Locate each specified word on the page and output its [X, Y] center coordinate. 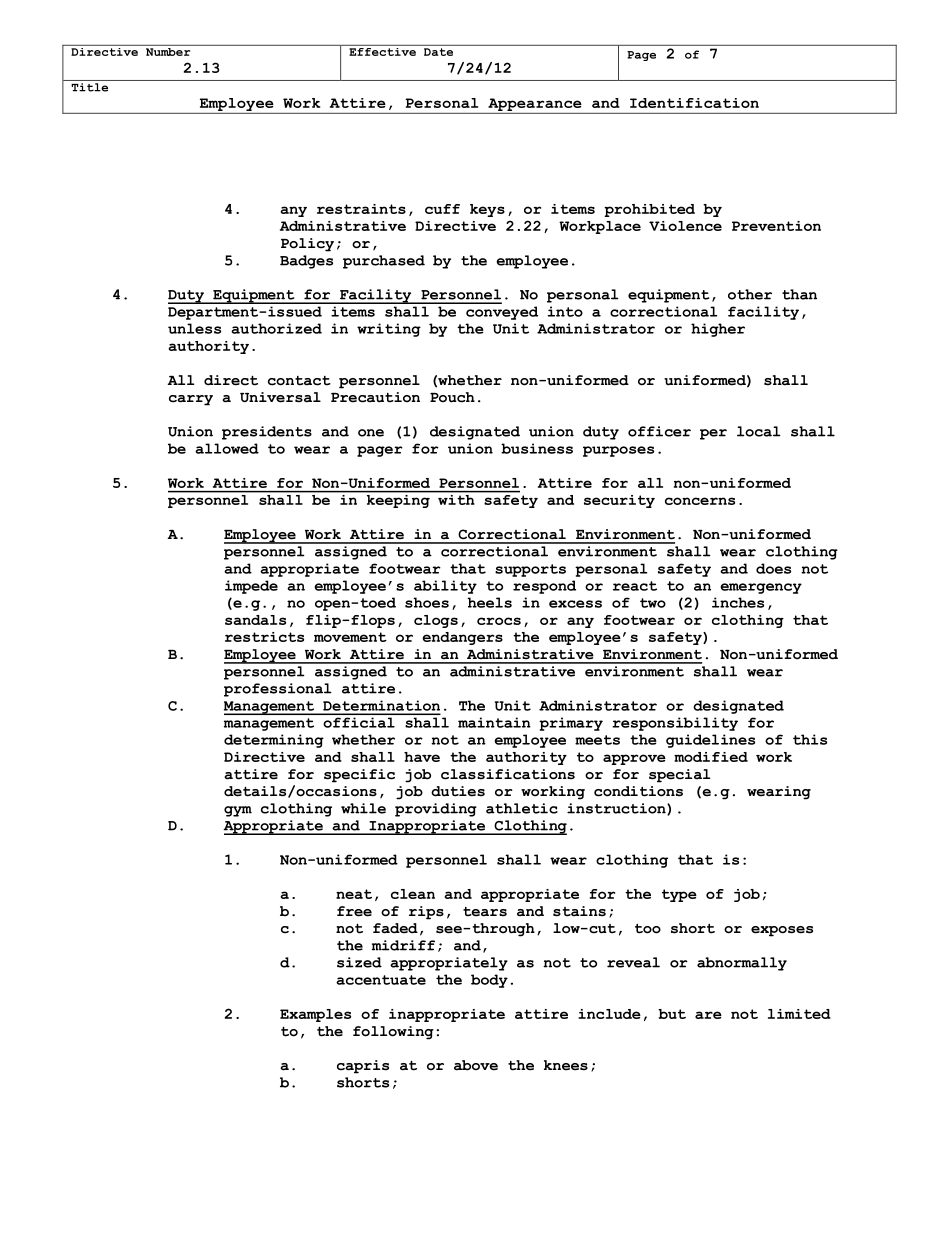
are [708, 1015]
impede [251, 587]
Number [168, 50]
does [773, 568]
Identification [694, 103]
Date [438, 52]
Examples [315, 1015]
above [476, 1065]
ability [445, 587]
